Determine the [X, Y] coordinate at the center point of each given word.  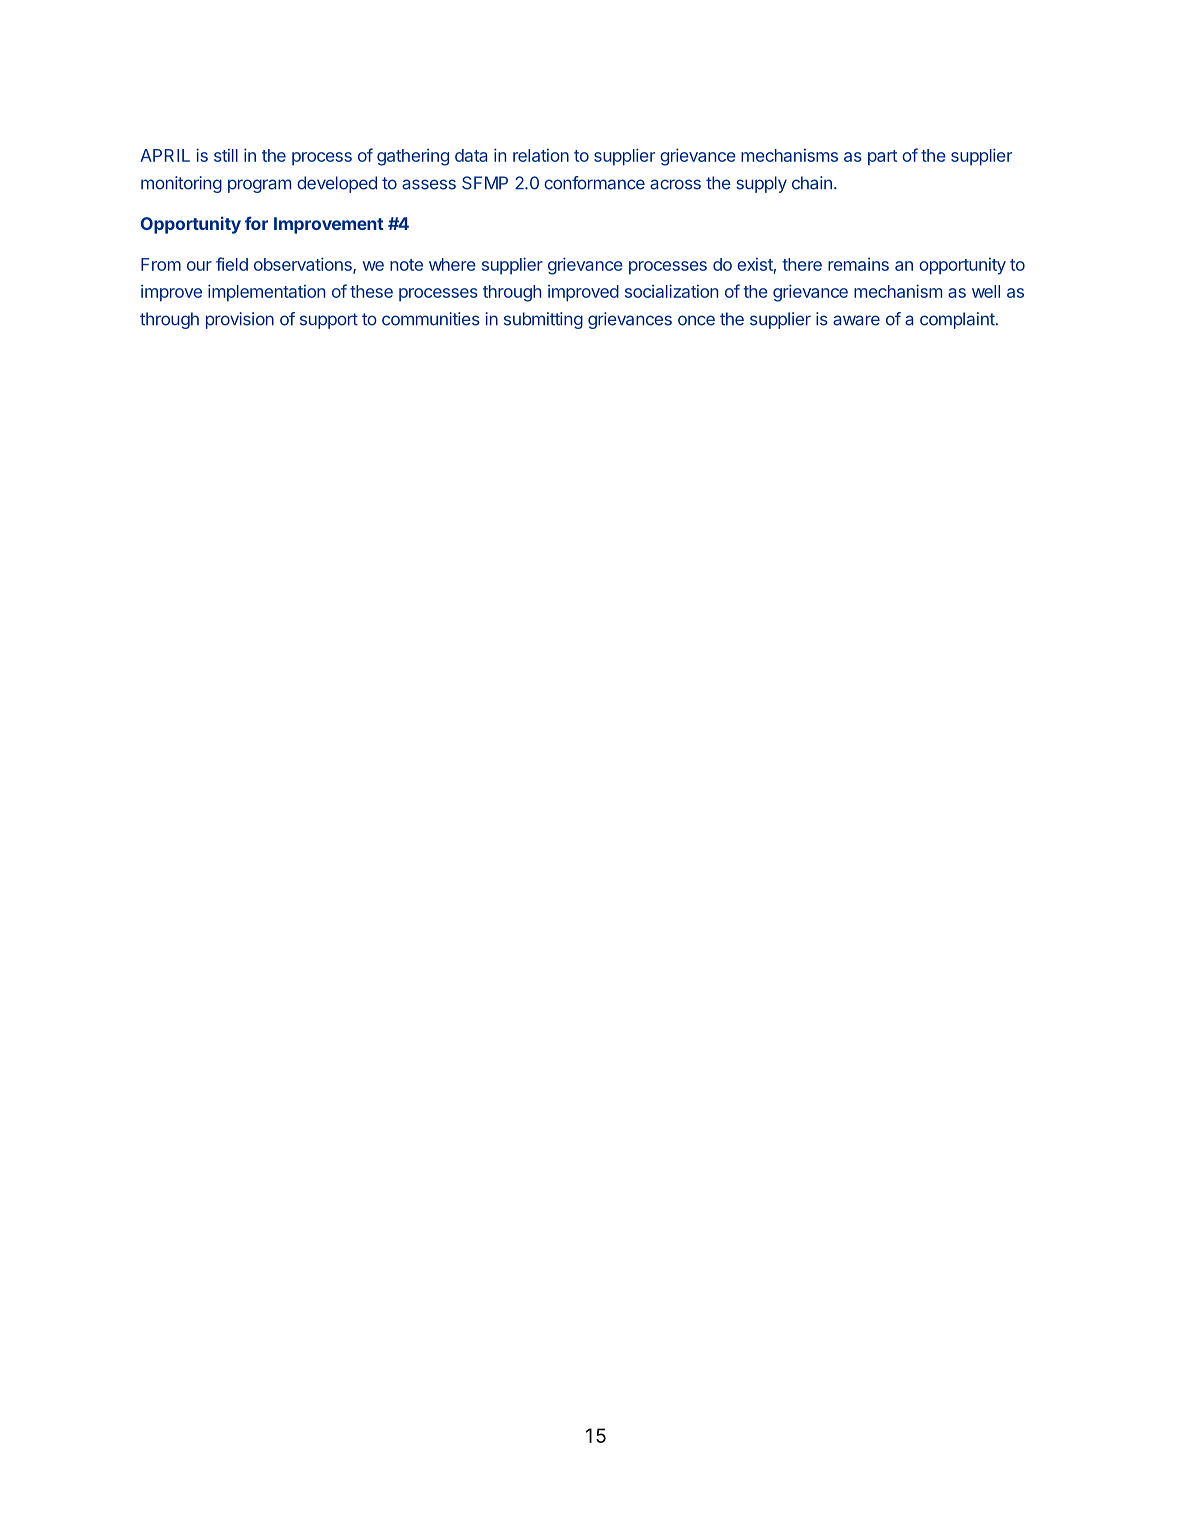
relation [541, 155]
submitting [543, 320]
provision [240, 320]
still [226, 155]
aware [856, 320]
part [882, 158]
